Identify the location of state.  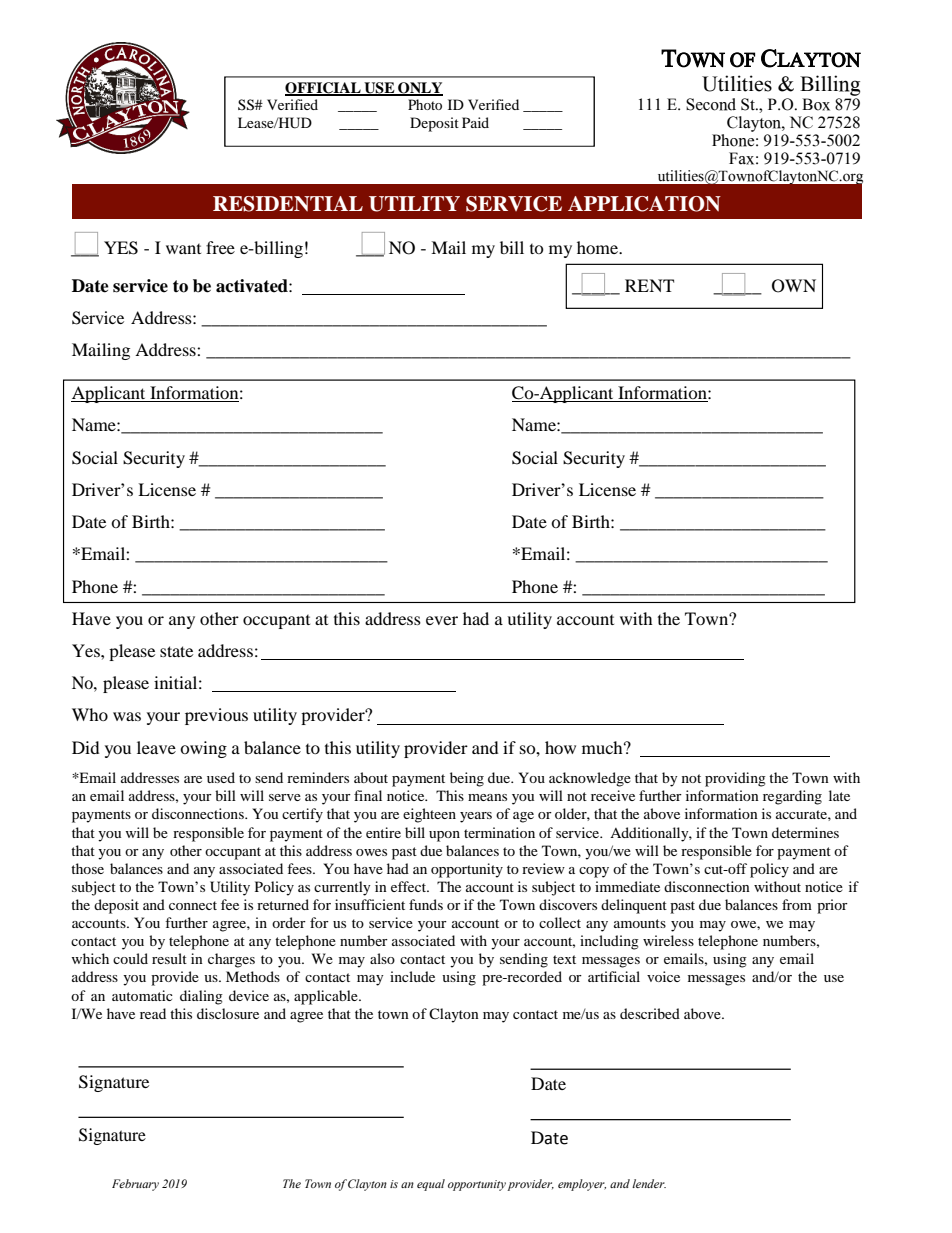
(176, 651).
